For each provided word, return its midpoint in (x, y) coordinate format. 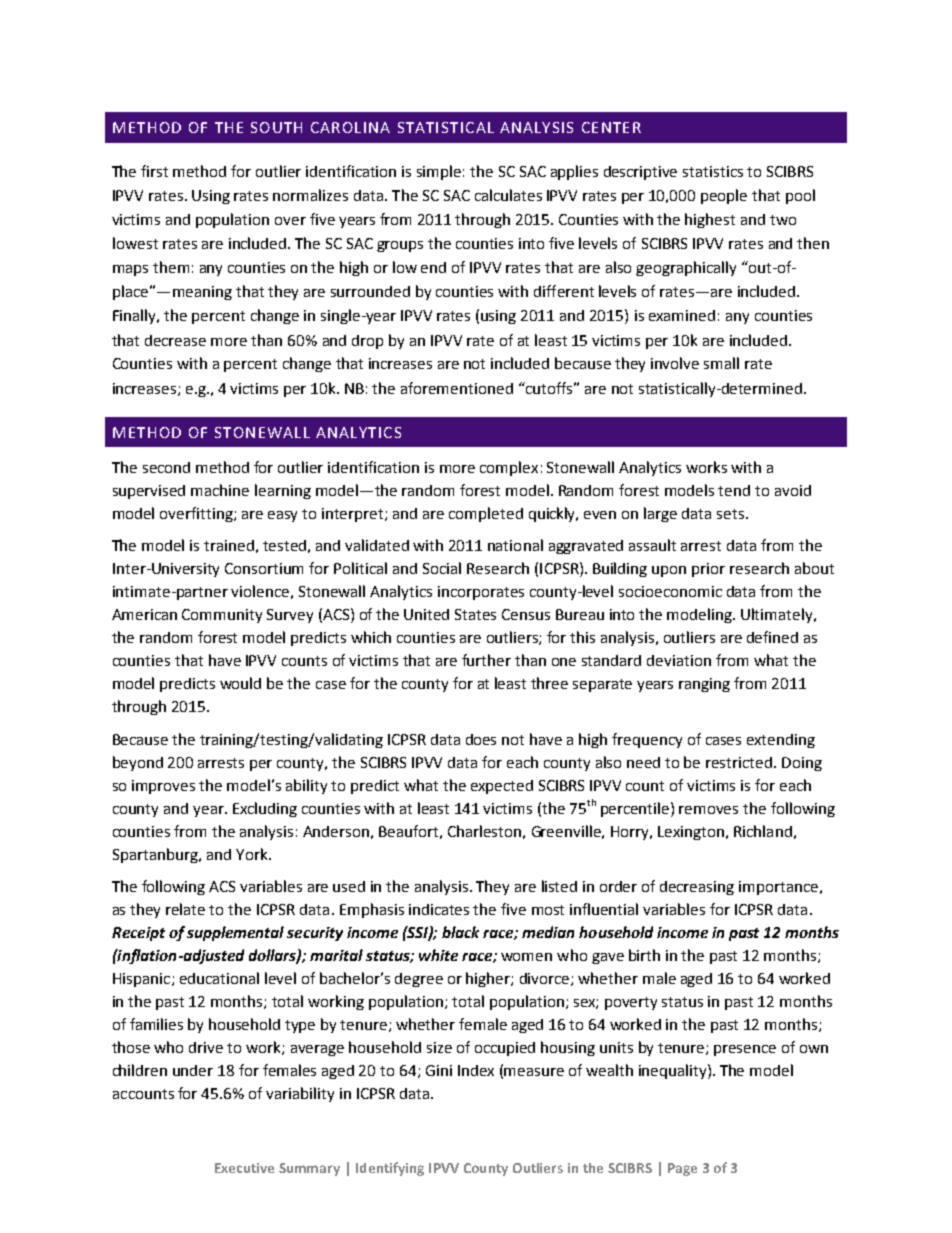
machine (220, 490)
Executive (244, 1168)
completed (486, 514)
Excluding (265, 809)
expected (502, 787)
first (154, 171)
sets (732, 514)
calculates (508, 195)
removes (708, 810)
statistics (713, 171)
